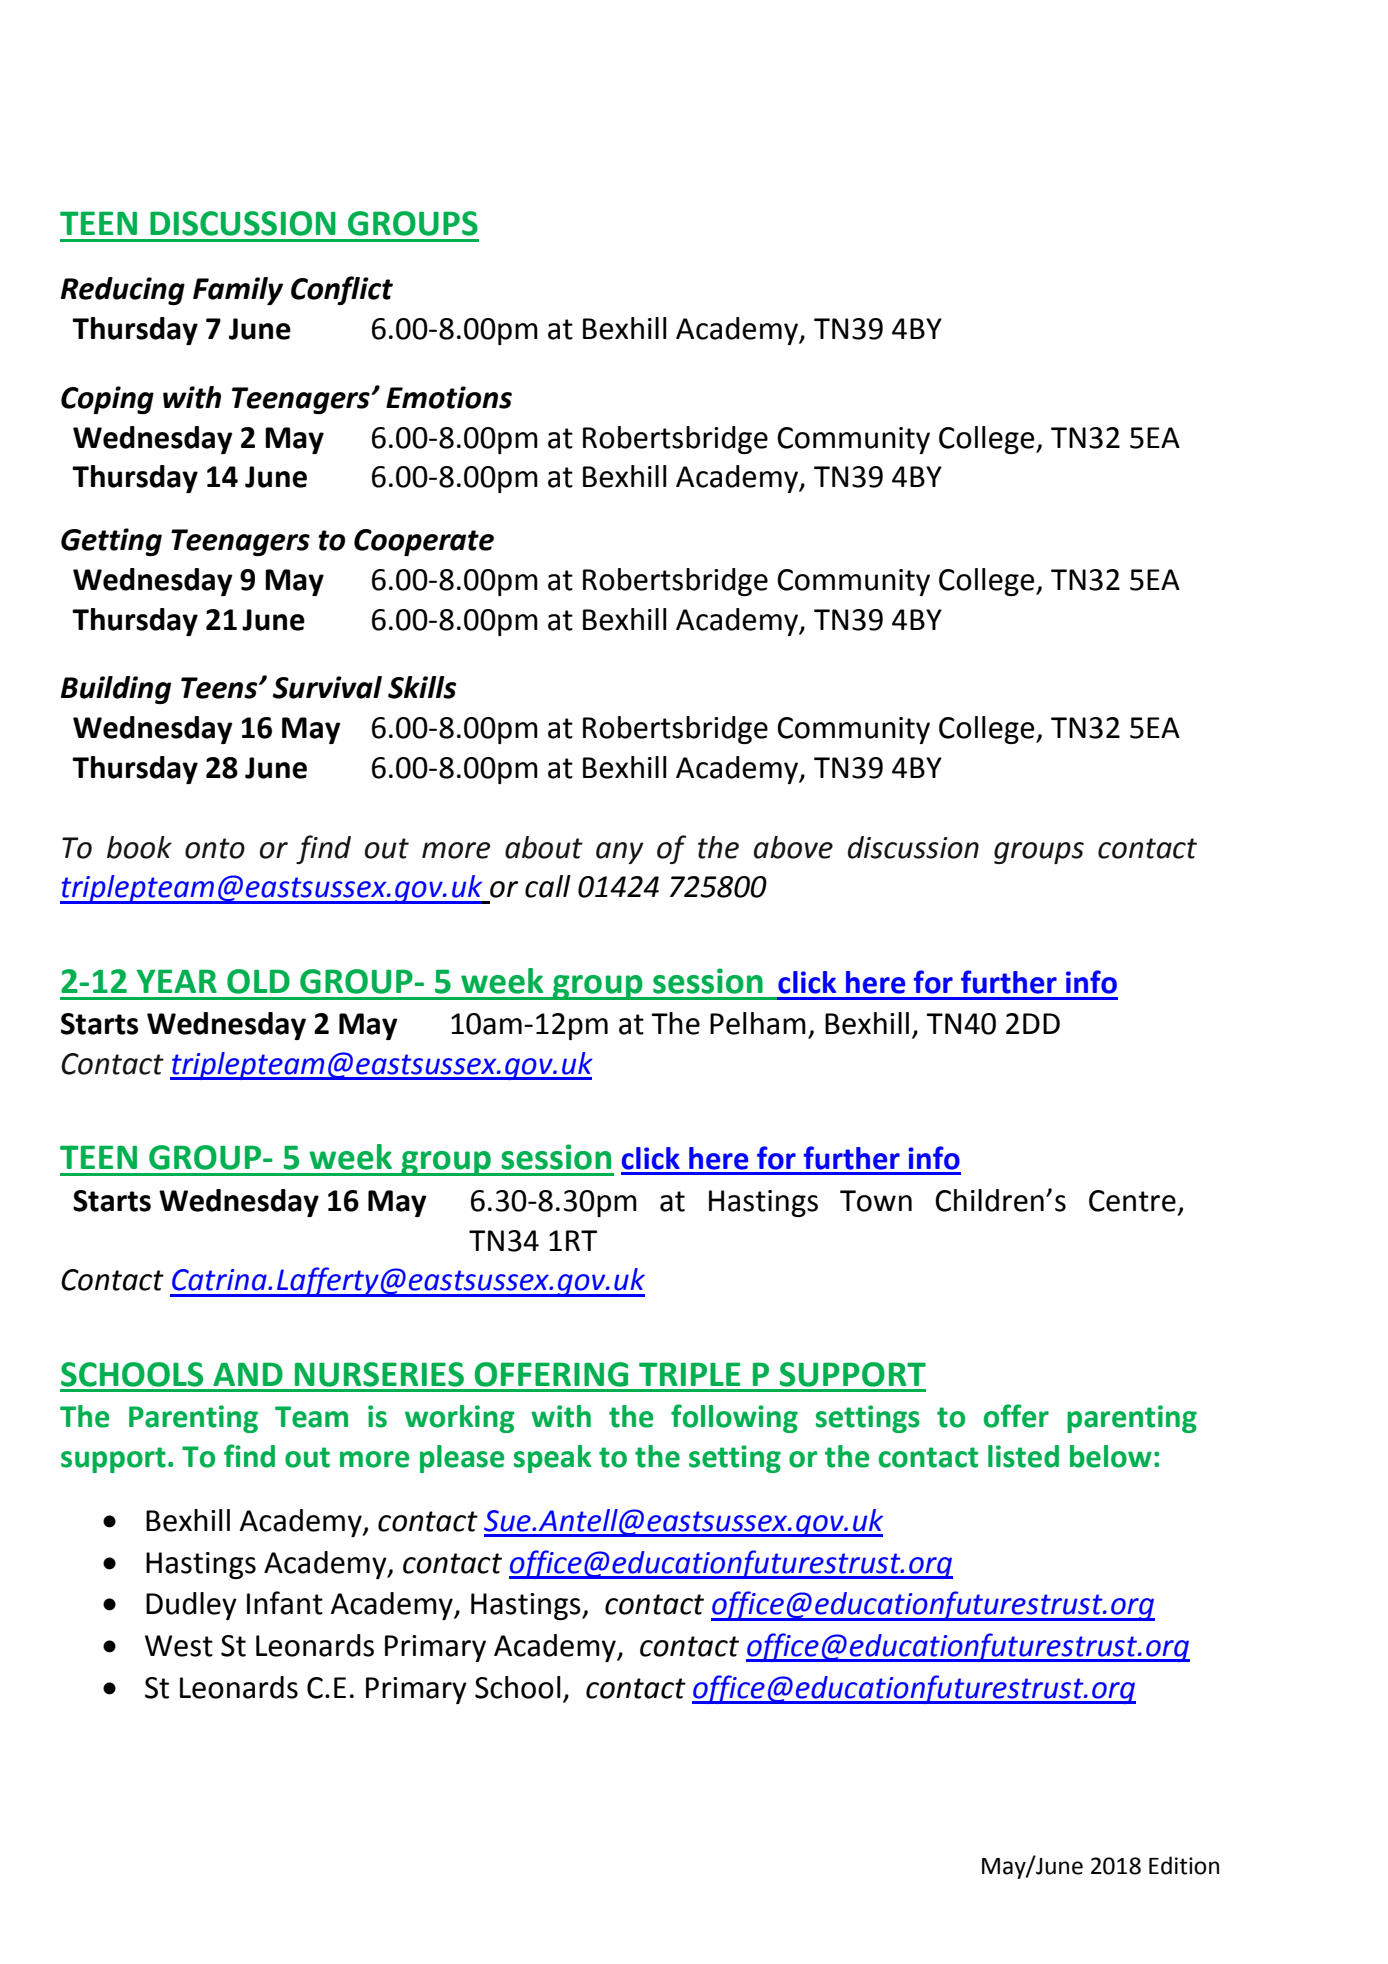 This screenshot has height=1964, width=1388. What do you see at coordinates (552, 1459) in the screenshot?
I see `speak` at bounding box center [552, 1459].
